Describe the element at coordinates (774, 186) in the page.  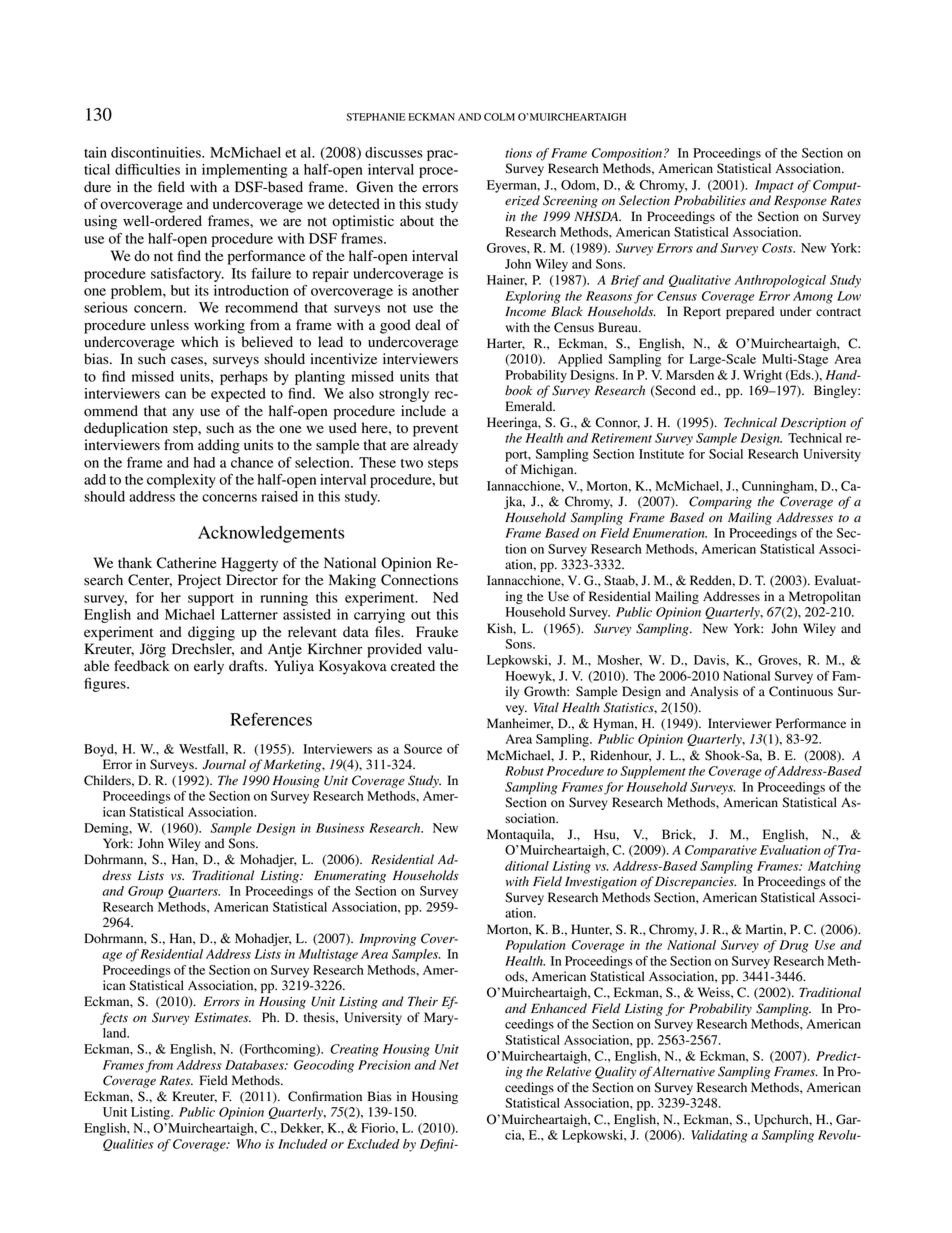
I see `Impact` at that location.
